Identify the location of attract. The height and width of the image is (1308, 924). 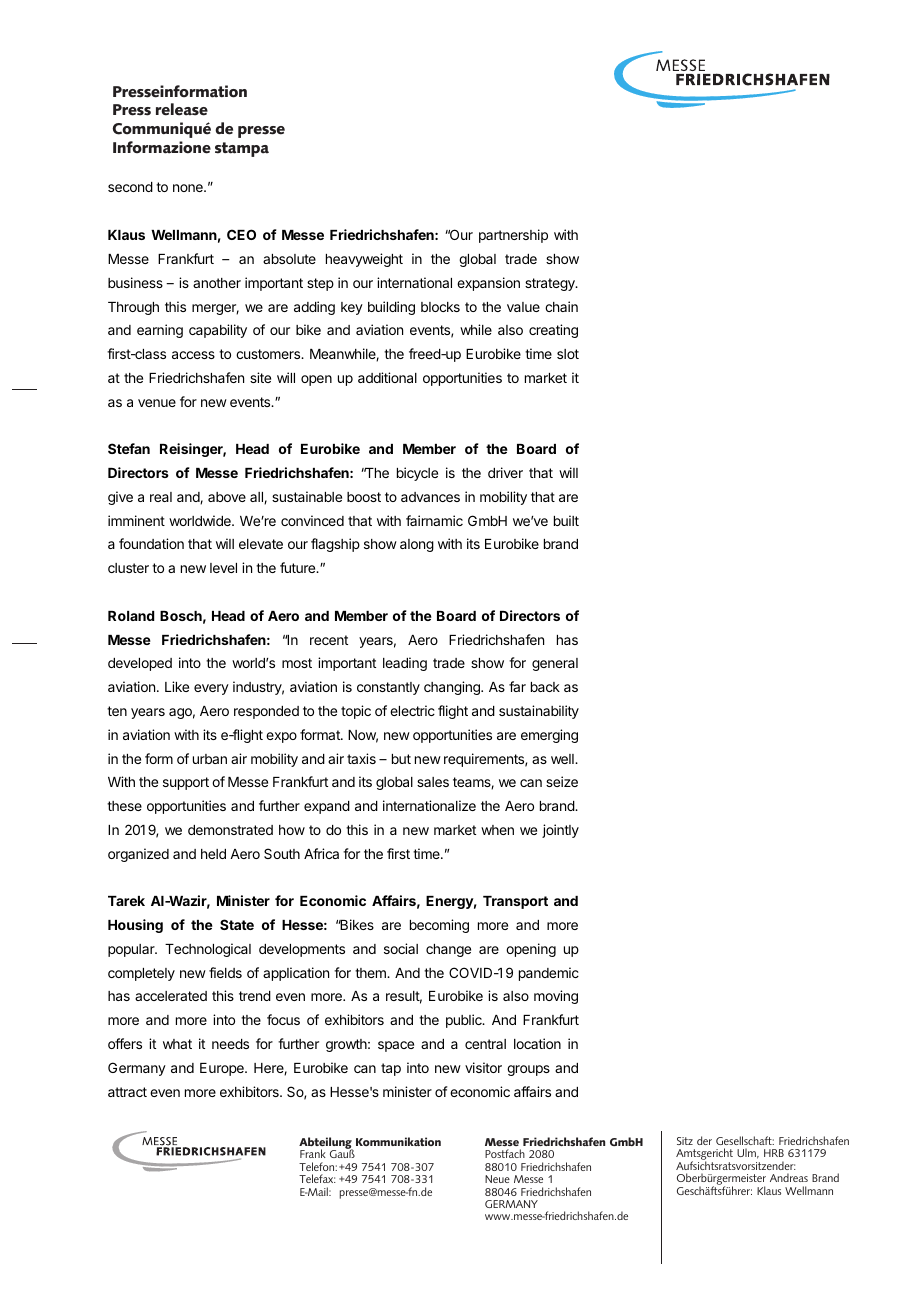
(127, 1092).
